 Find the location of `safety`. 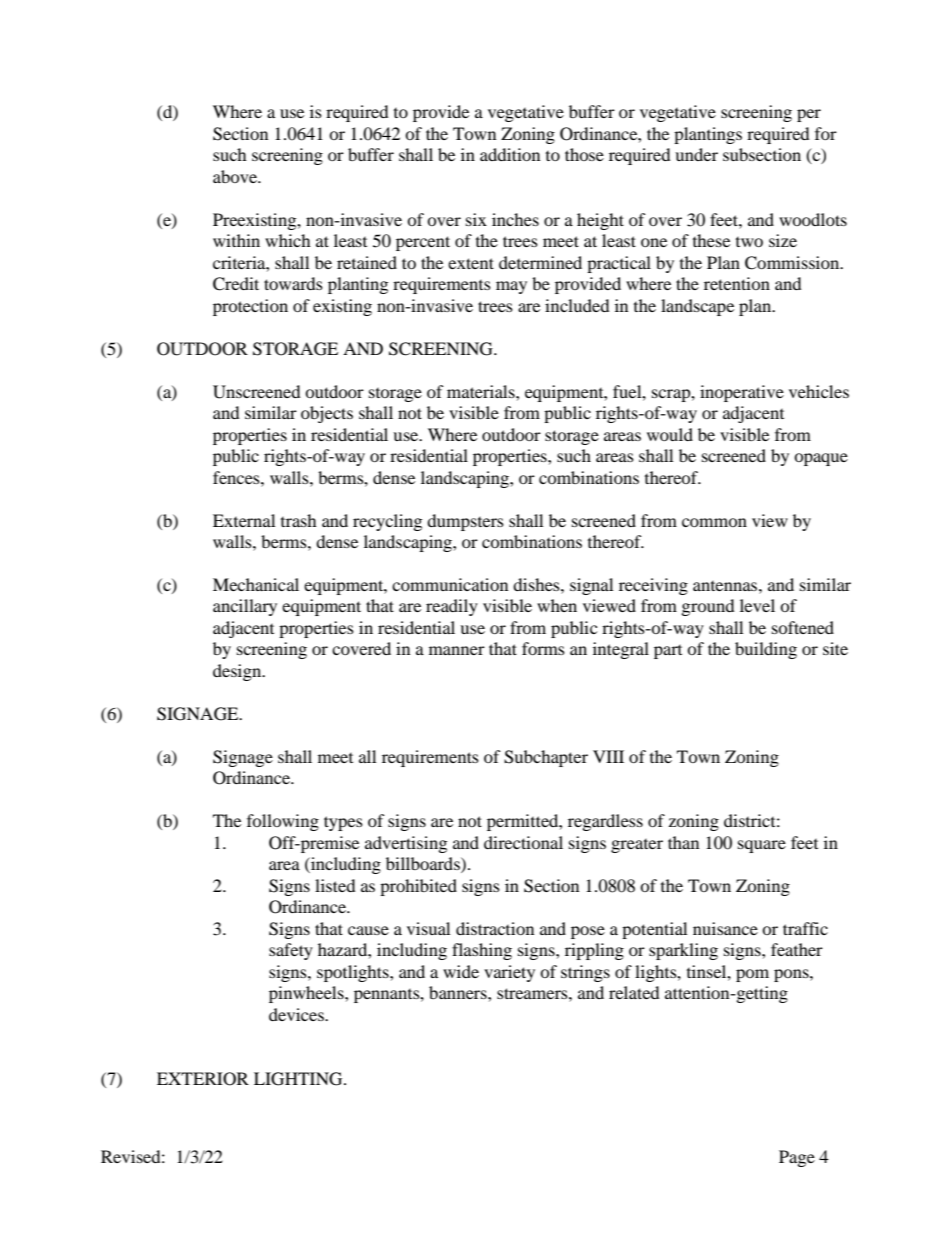

safety is located at coordinates (291, 951).
